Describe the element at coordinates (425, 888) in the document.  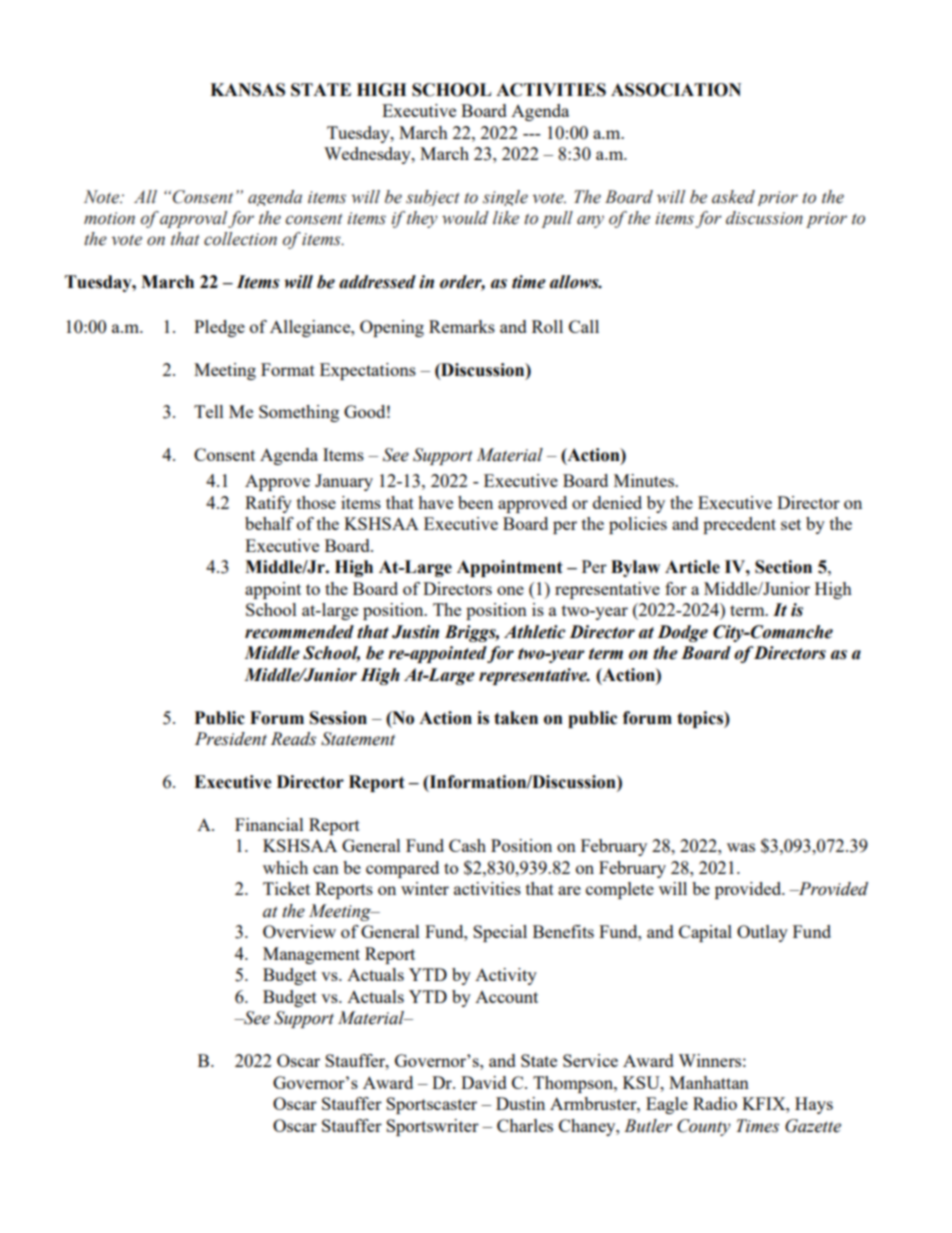
I see `winter` at that location.
